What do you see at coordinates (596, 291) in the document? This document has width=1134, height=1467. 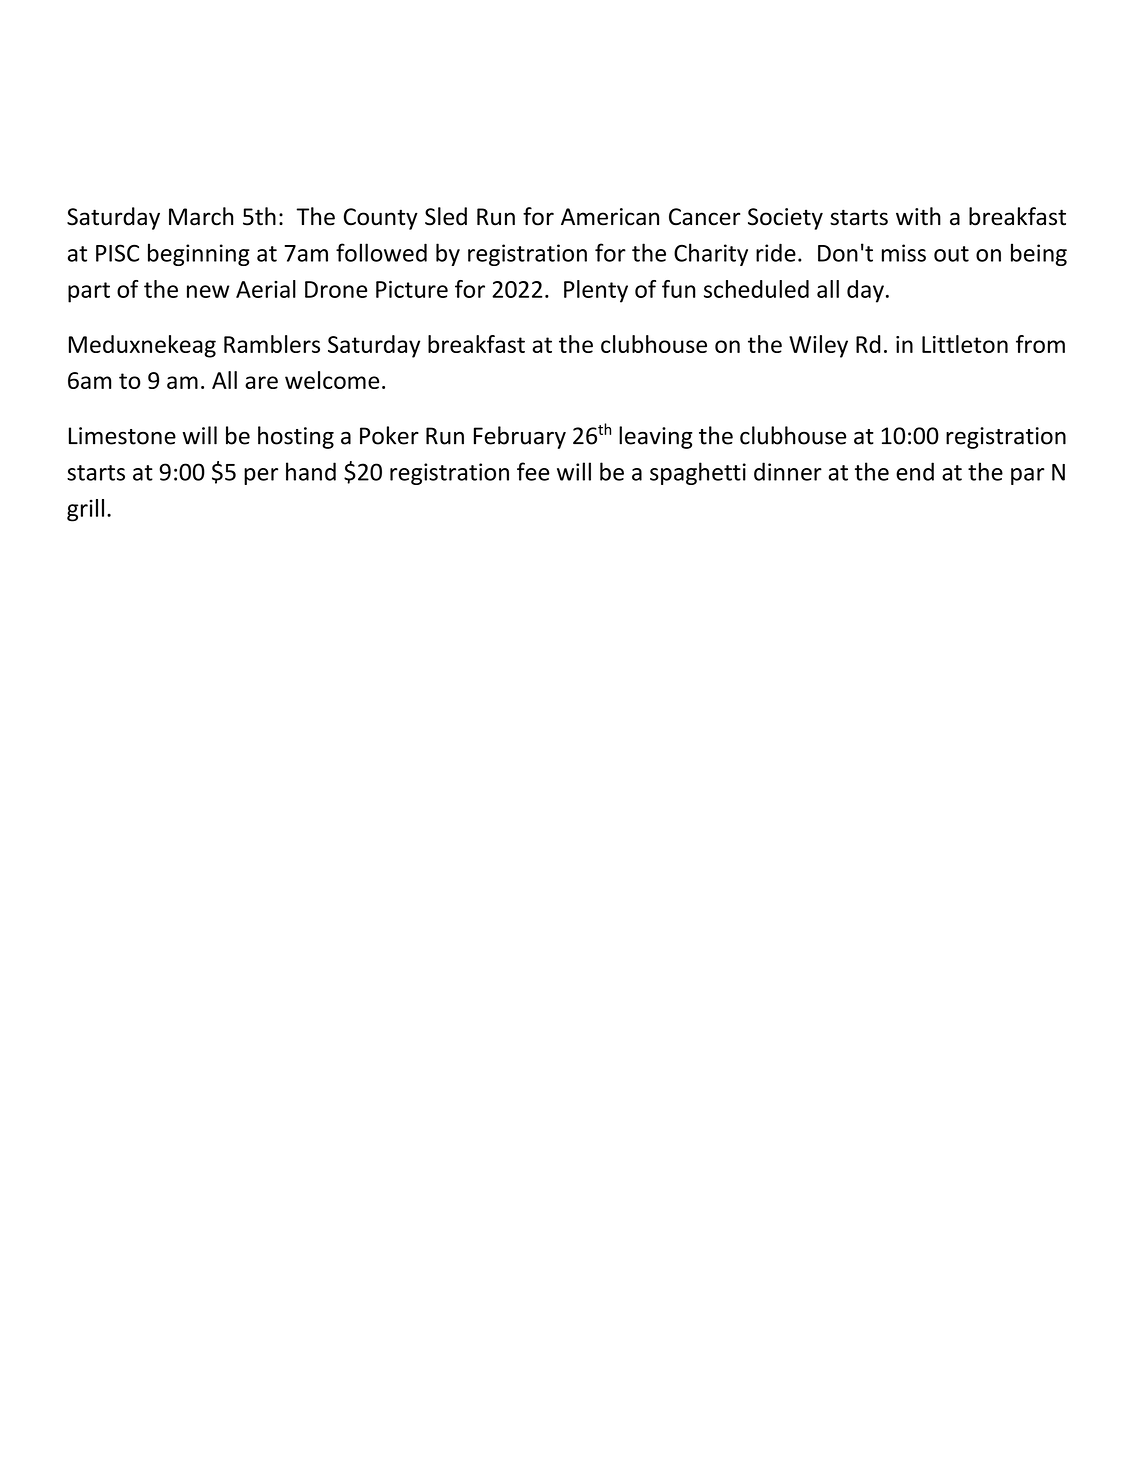 I see `Plenty` at bounding box center [596, 291].
